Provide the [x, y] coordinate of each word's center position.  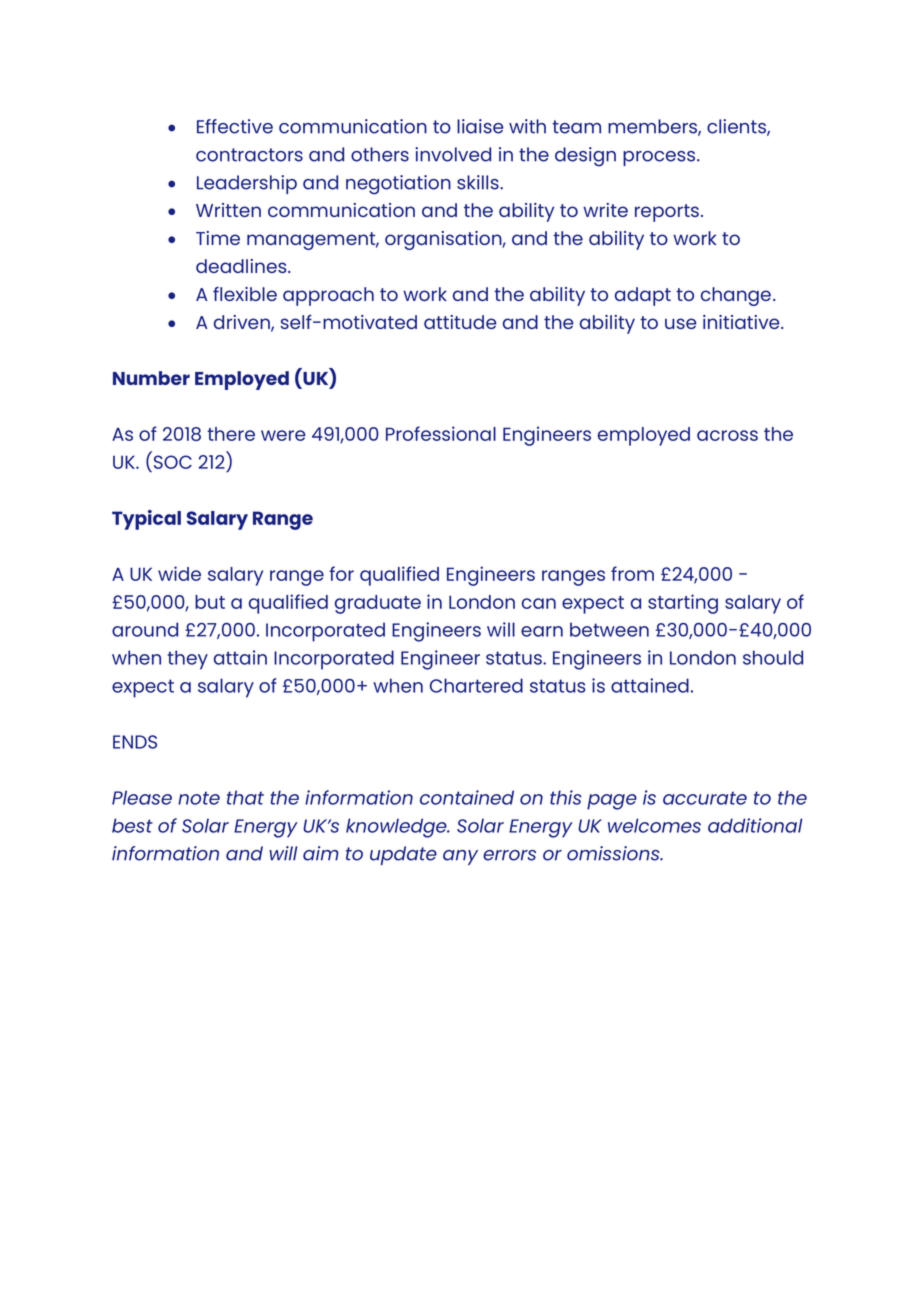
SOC [173, 462]
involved [453, 154]
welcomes [654, 825]
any [460, 857]
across [727, 435]
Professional [441, 433]
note [199, 798]
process [660, 158]
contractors [249, 155]
